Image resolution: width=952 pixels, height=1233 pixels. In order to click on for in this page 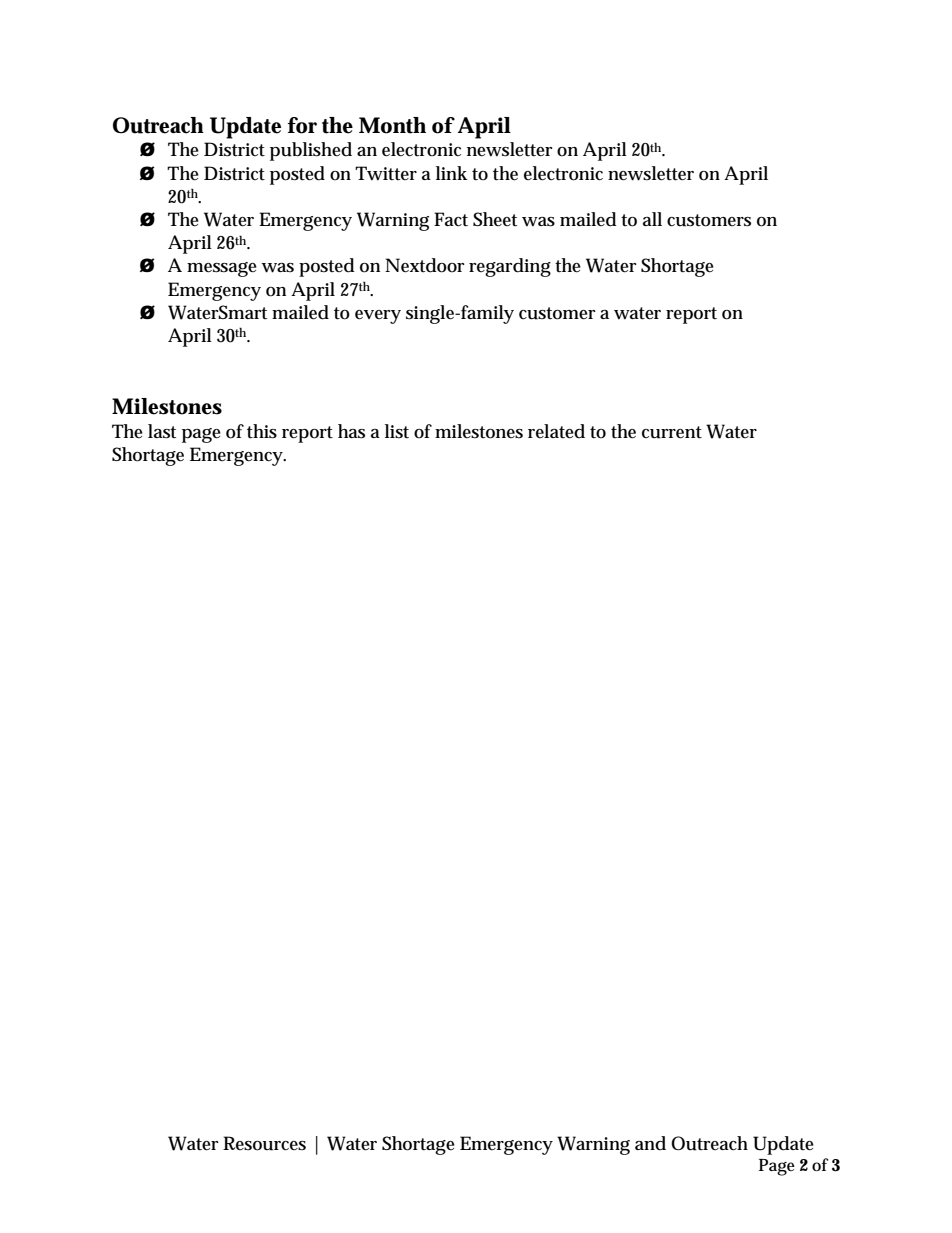, I will do `click(302, 125)`.
